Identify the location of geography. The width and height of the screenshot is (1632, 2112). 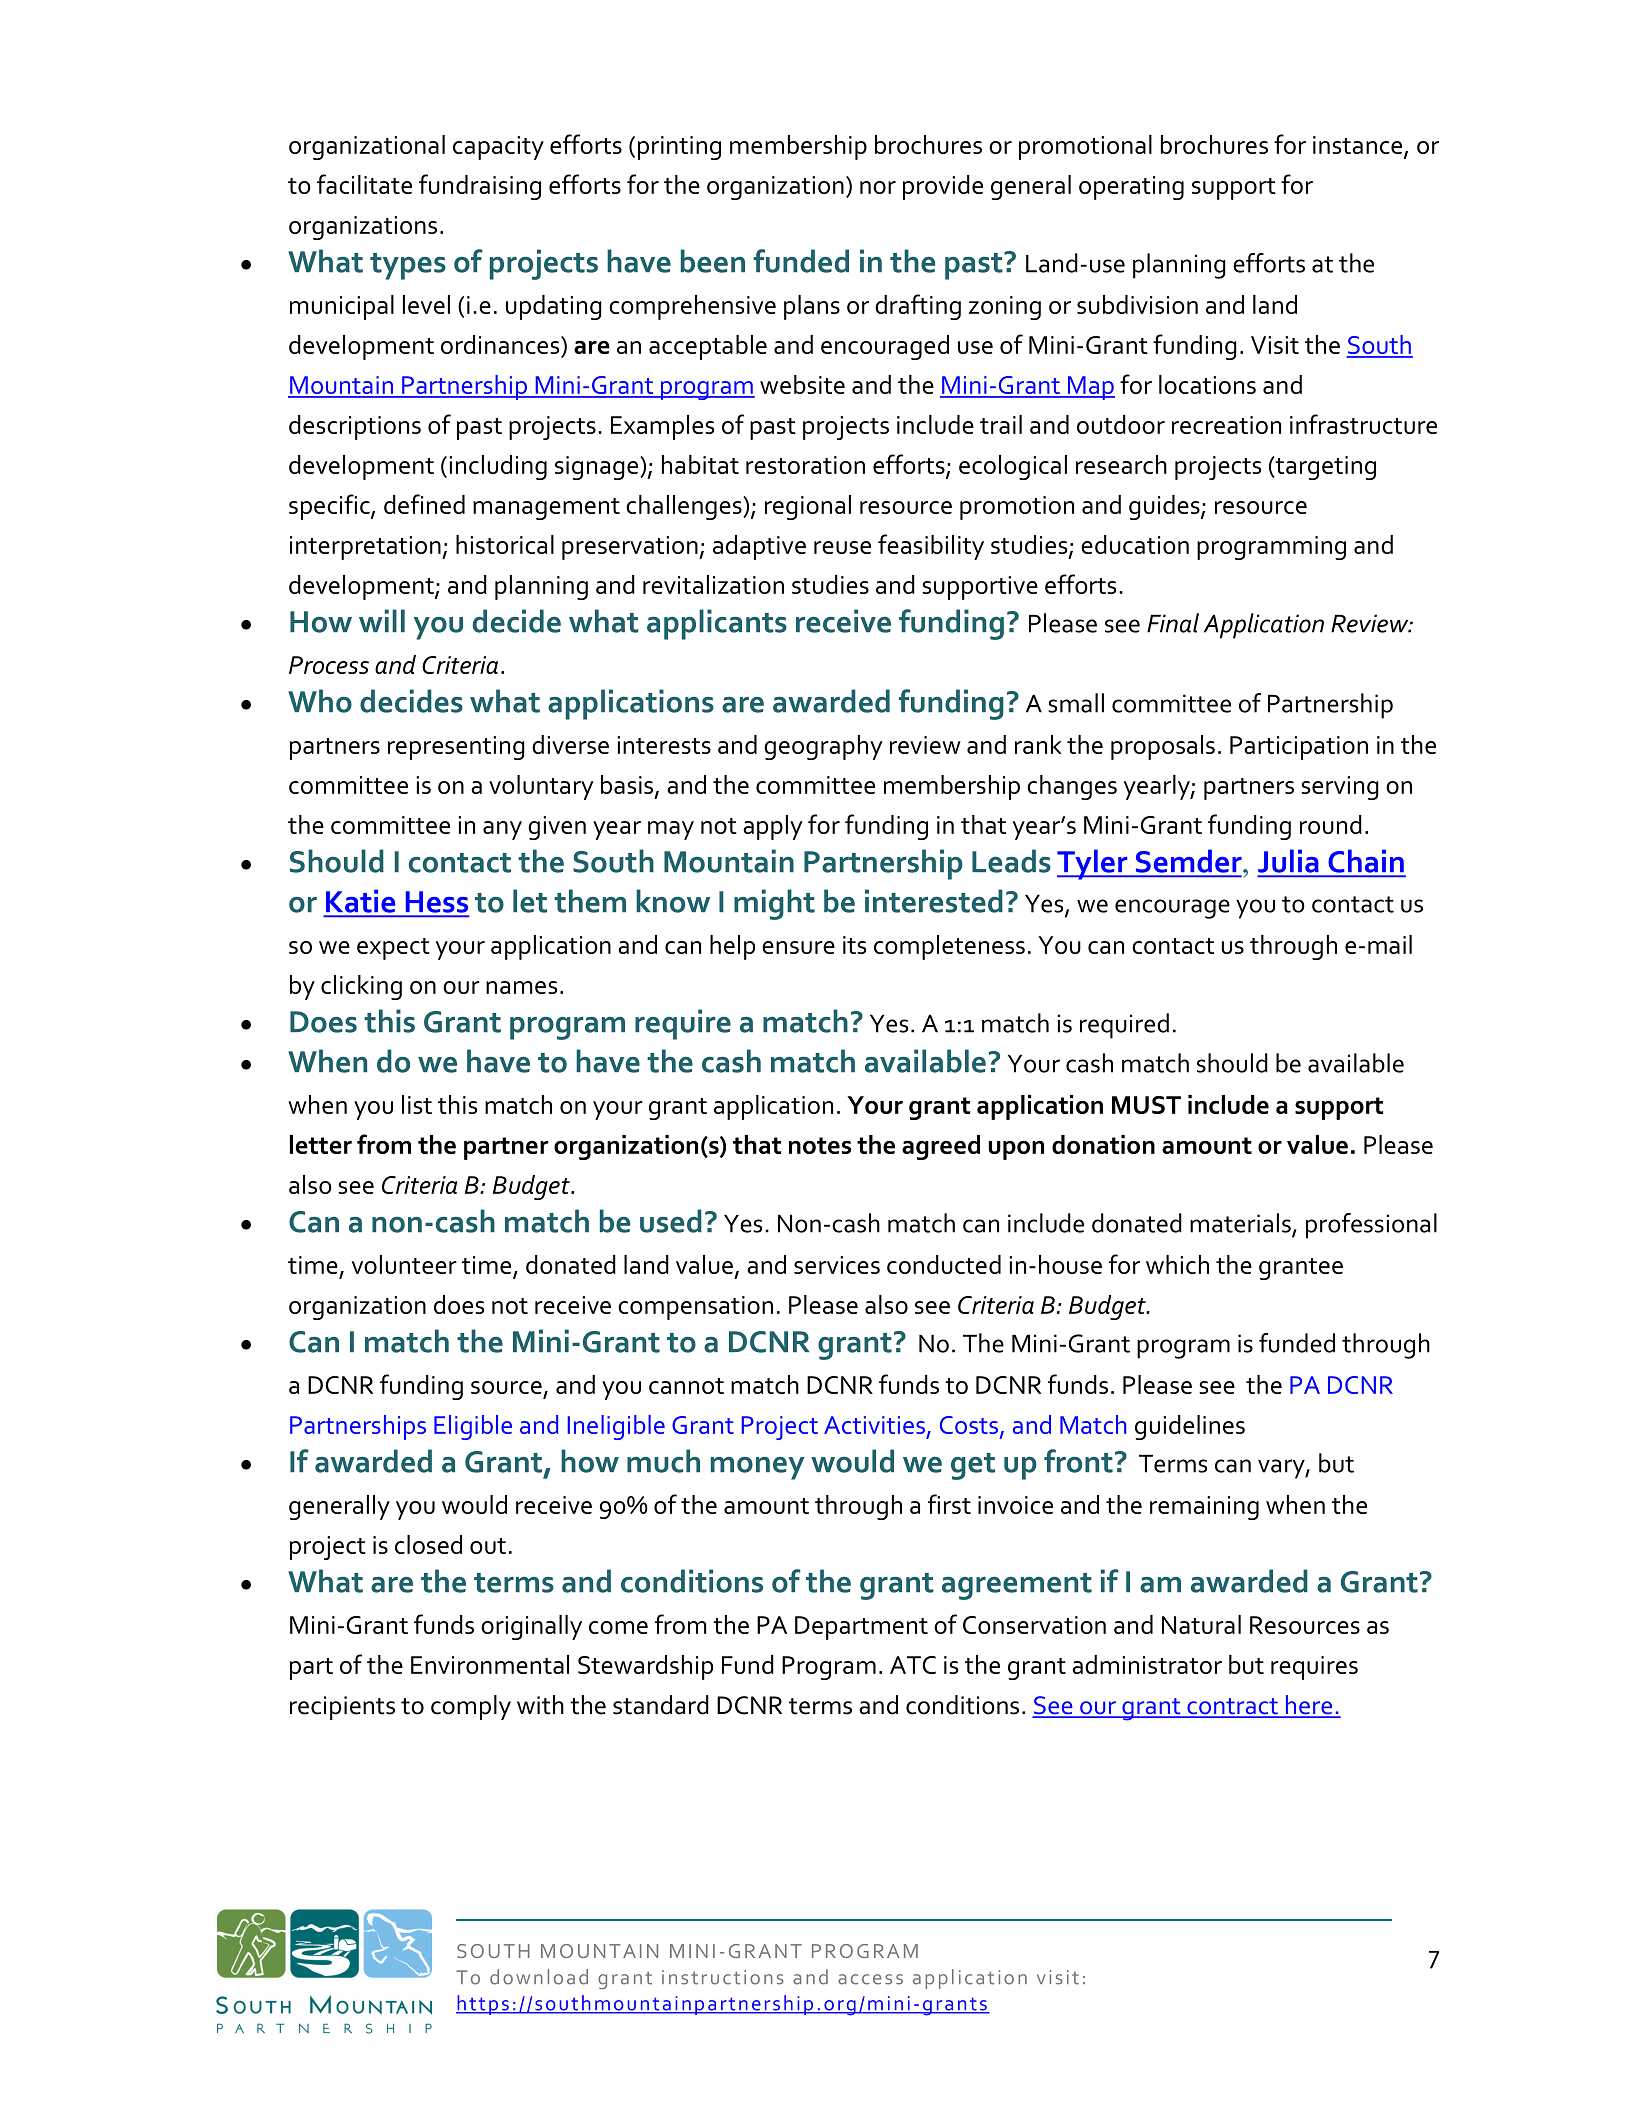
(823, 747).
